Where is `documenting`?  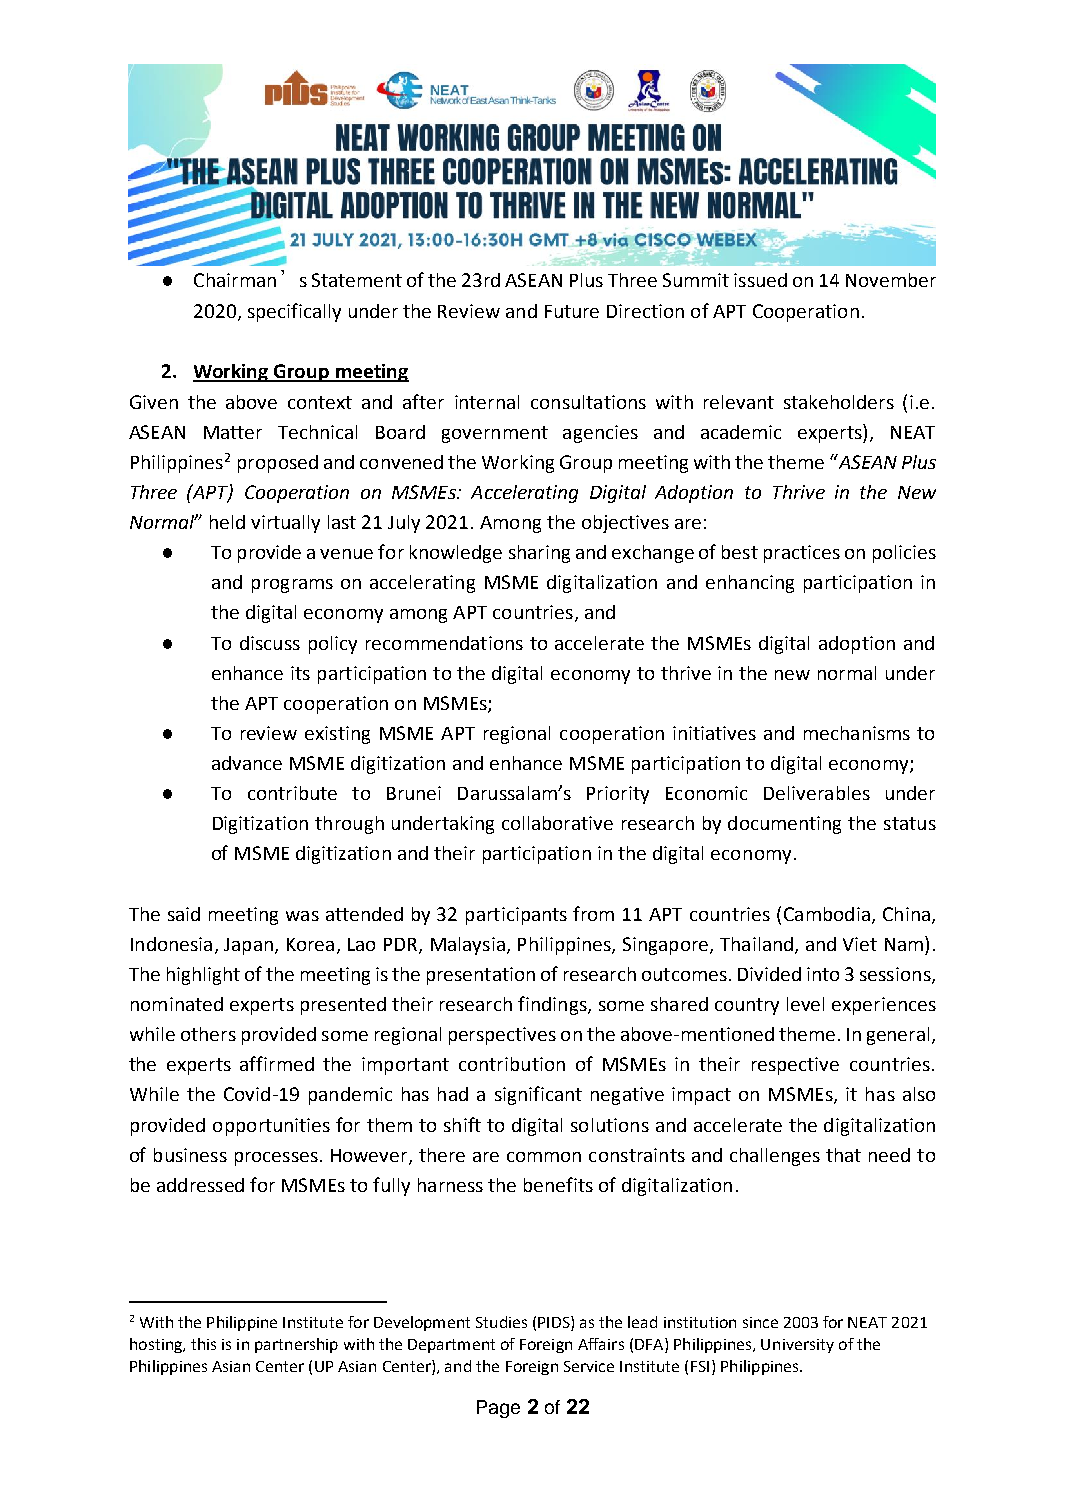
documenting is located at coordinates (784, 825).
